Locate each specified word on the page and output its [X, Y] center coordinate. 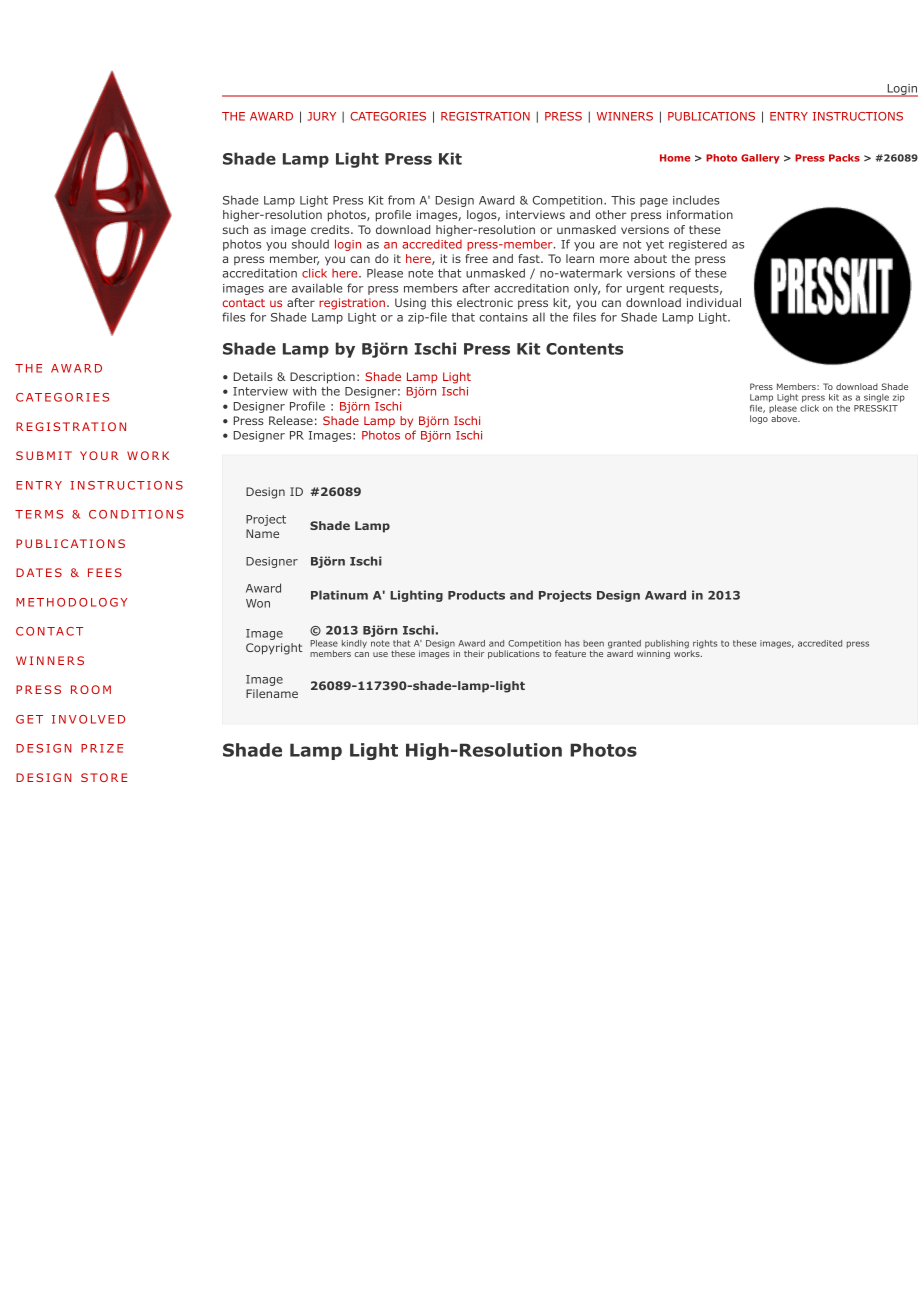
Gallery [760, 159]
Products [476, 595]
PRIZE [102, 748]
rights [704, 645]
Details [253, 376]
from [401, 200]
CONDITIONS [136, 514]
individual [714, 302]
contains [503, 317]
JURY [322, 116]
